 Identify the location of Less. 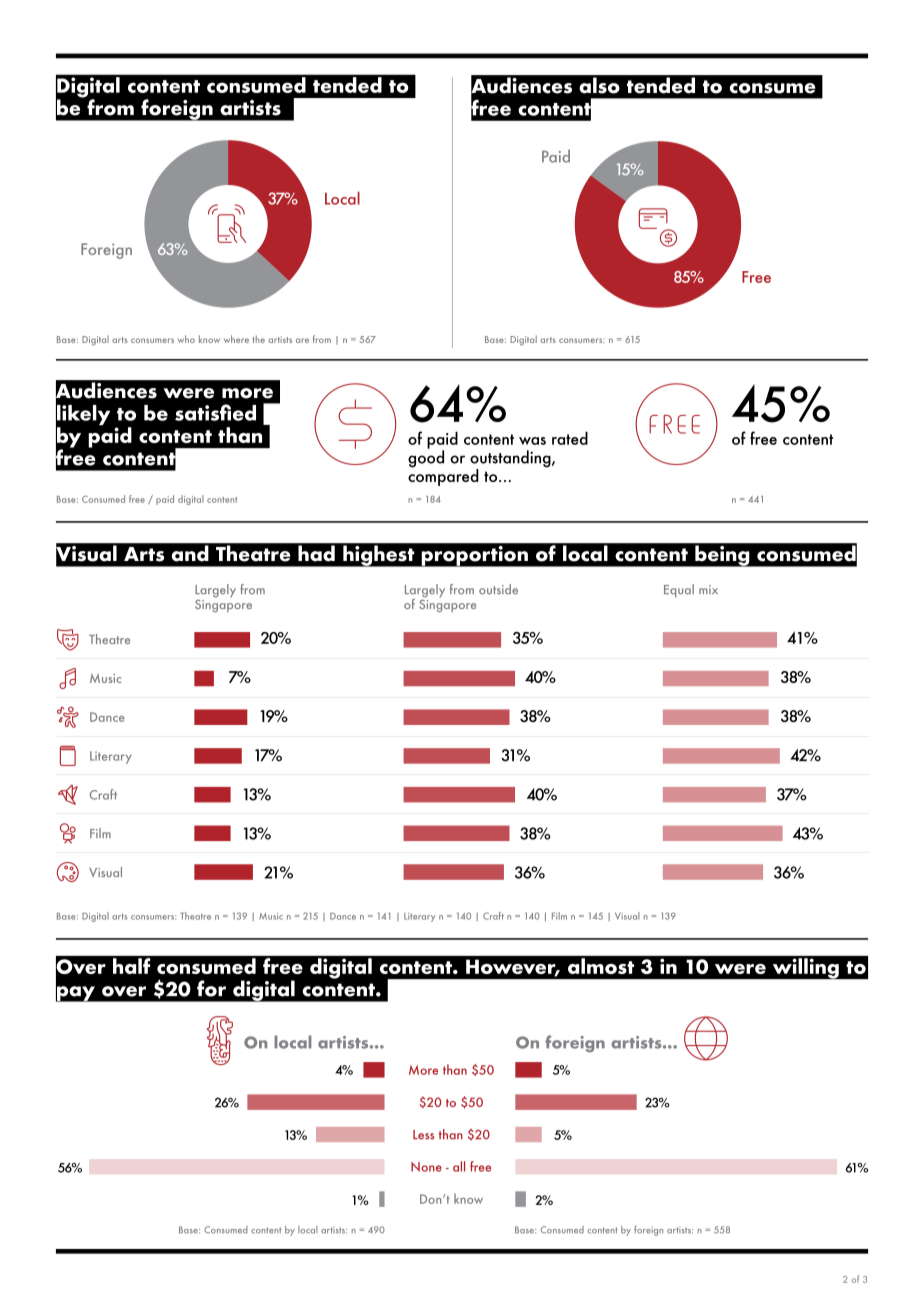
(423, 1135).
